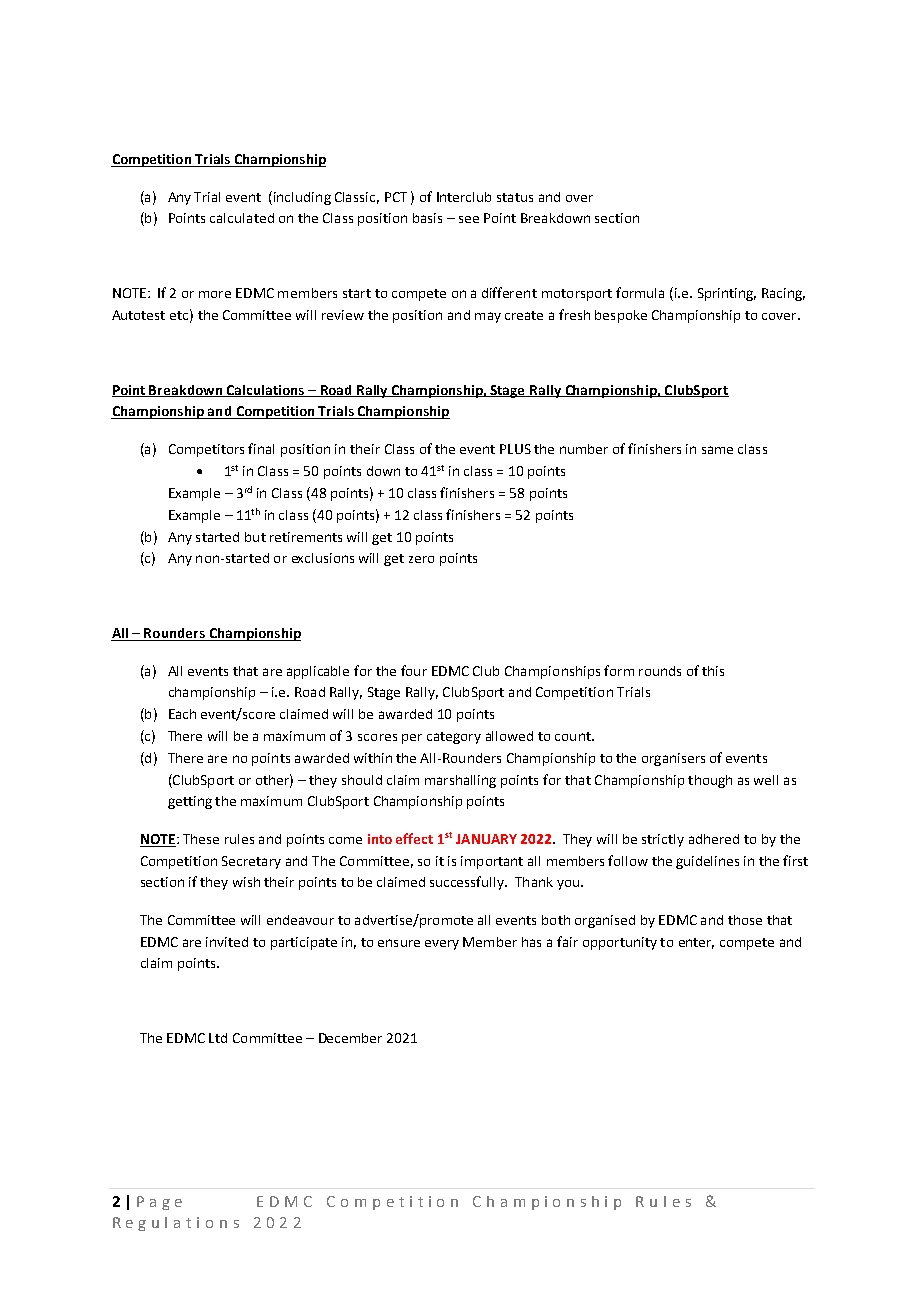 The image size is (924, 1308). Describe the element at coordinates (242, 218) in the screenshot. I see `calculated` at that location.
